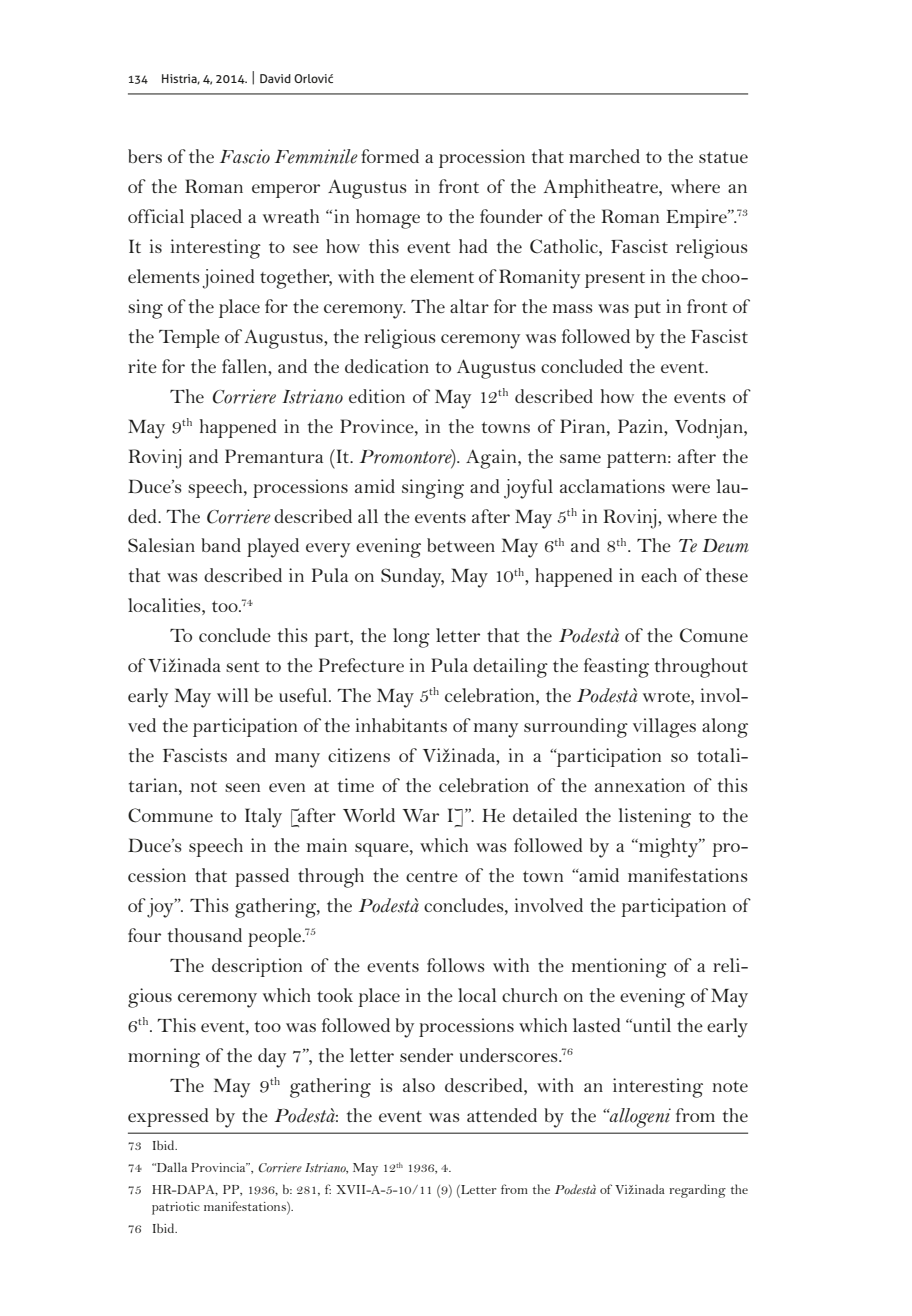 The height and width of the screenshot is (1316, 912). Describe the element at coordinates (469, 306) in the screenshot. I see `altar` at that location.
